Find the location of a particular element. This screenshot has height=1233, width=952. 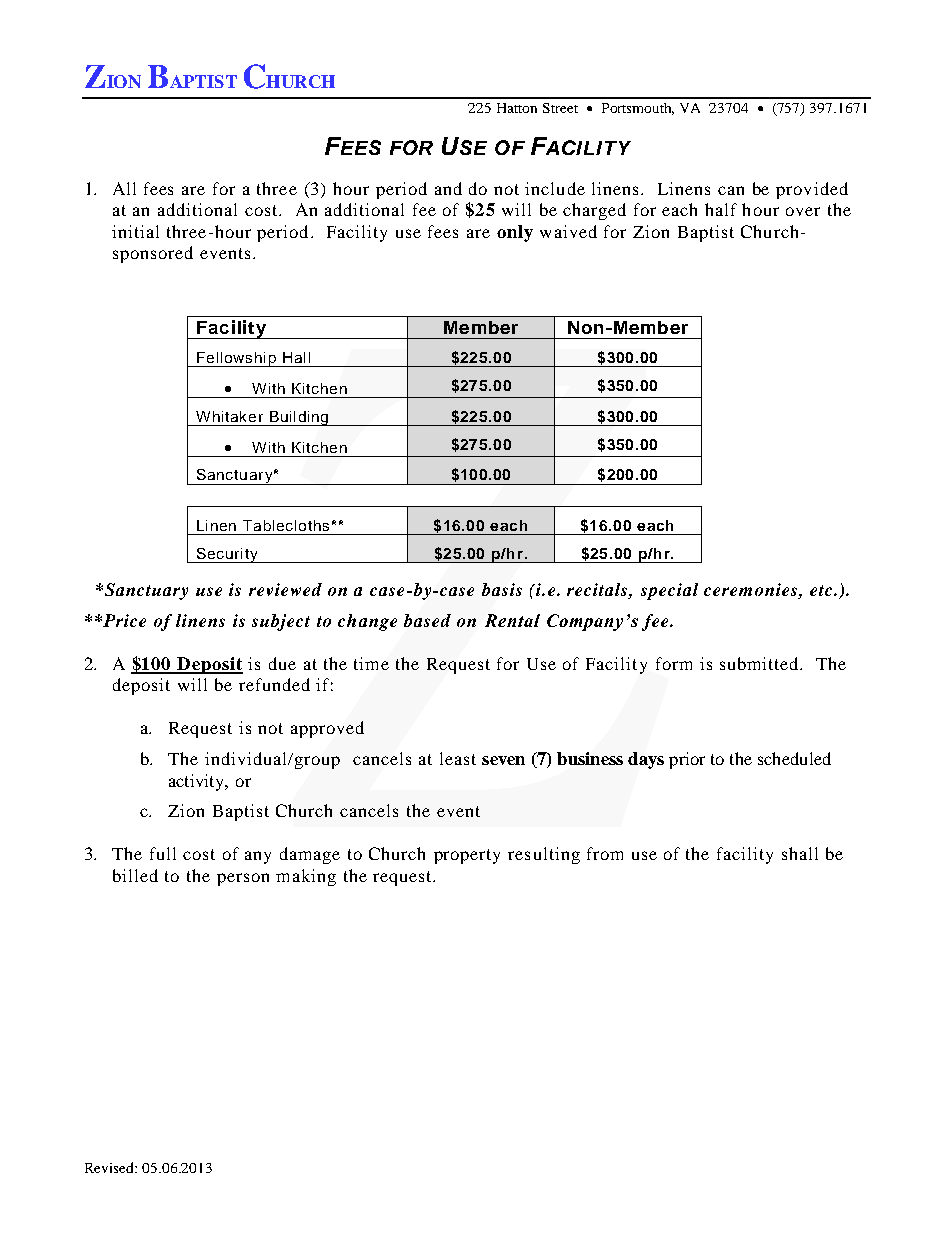

Whitaker is located at coordinates (229, 416).
